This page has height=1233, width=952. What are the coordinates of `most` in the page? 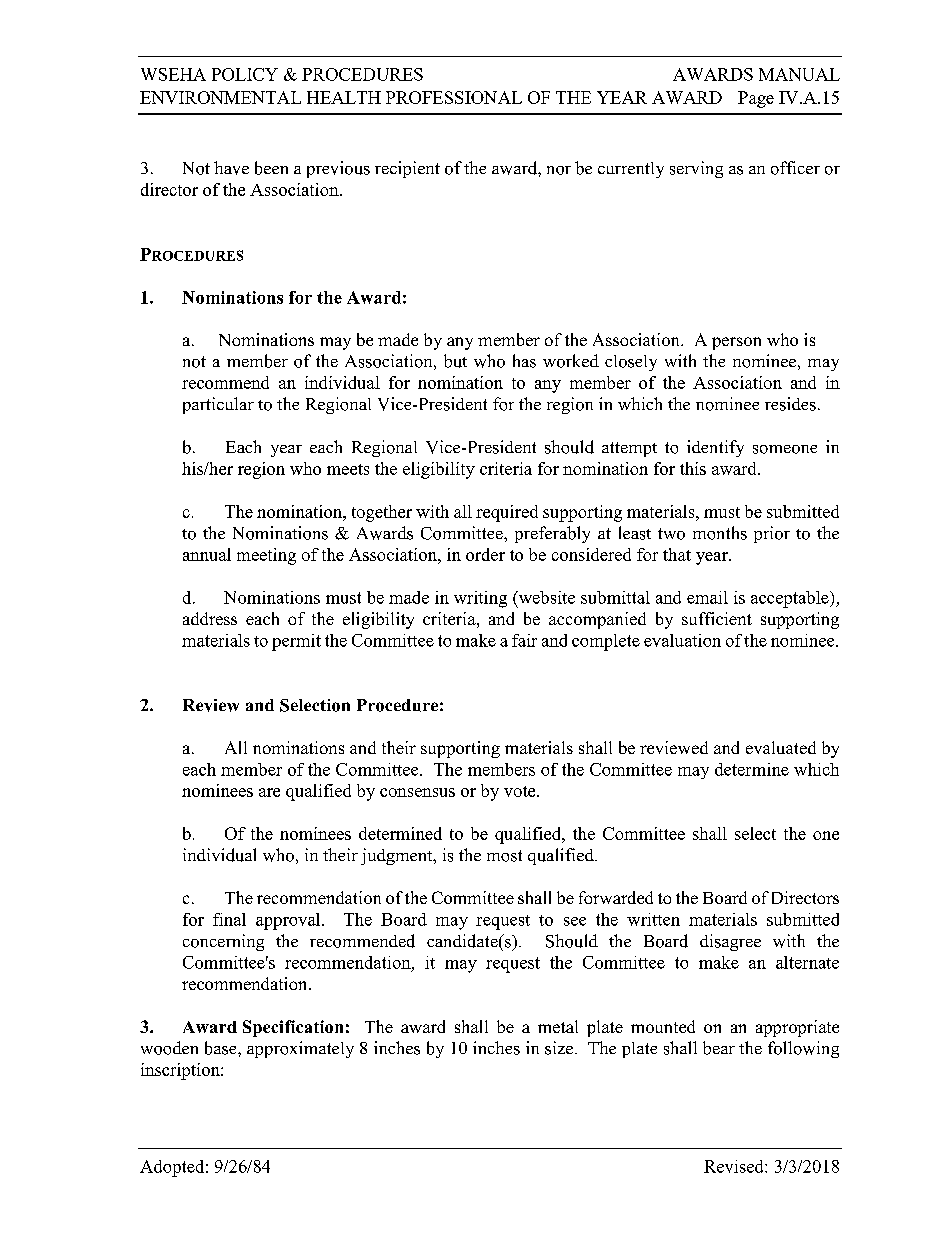 It's located at (504, 856).
